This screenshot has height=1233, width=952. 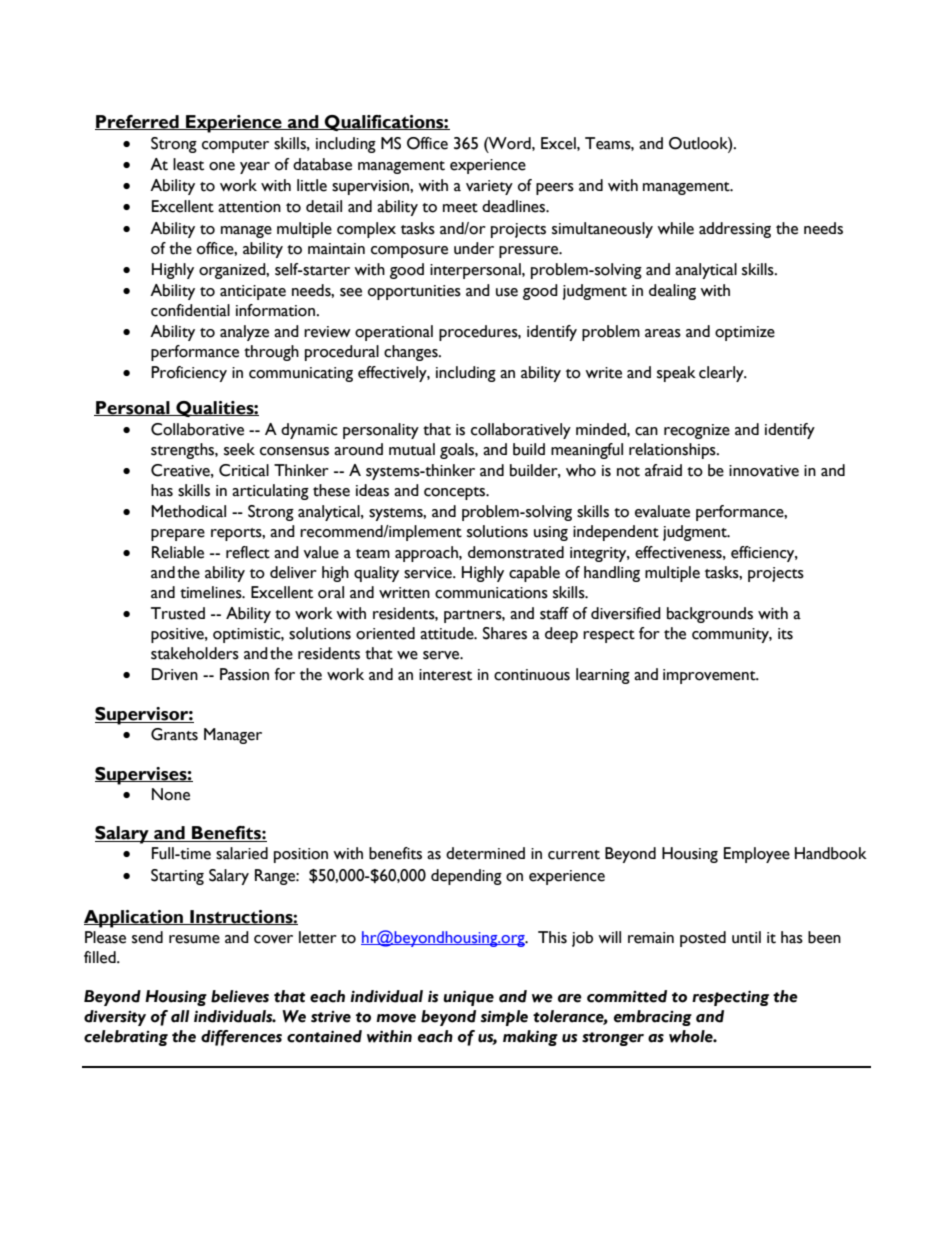 What do you see at coordinates (489, 187) in the screenshot?
I see `variety` at bounding box center [489, 187].
